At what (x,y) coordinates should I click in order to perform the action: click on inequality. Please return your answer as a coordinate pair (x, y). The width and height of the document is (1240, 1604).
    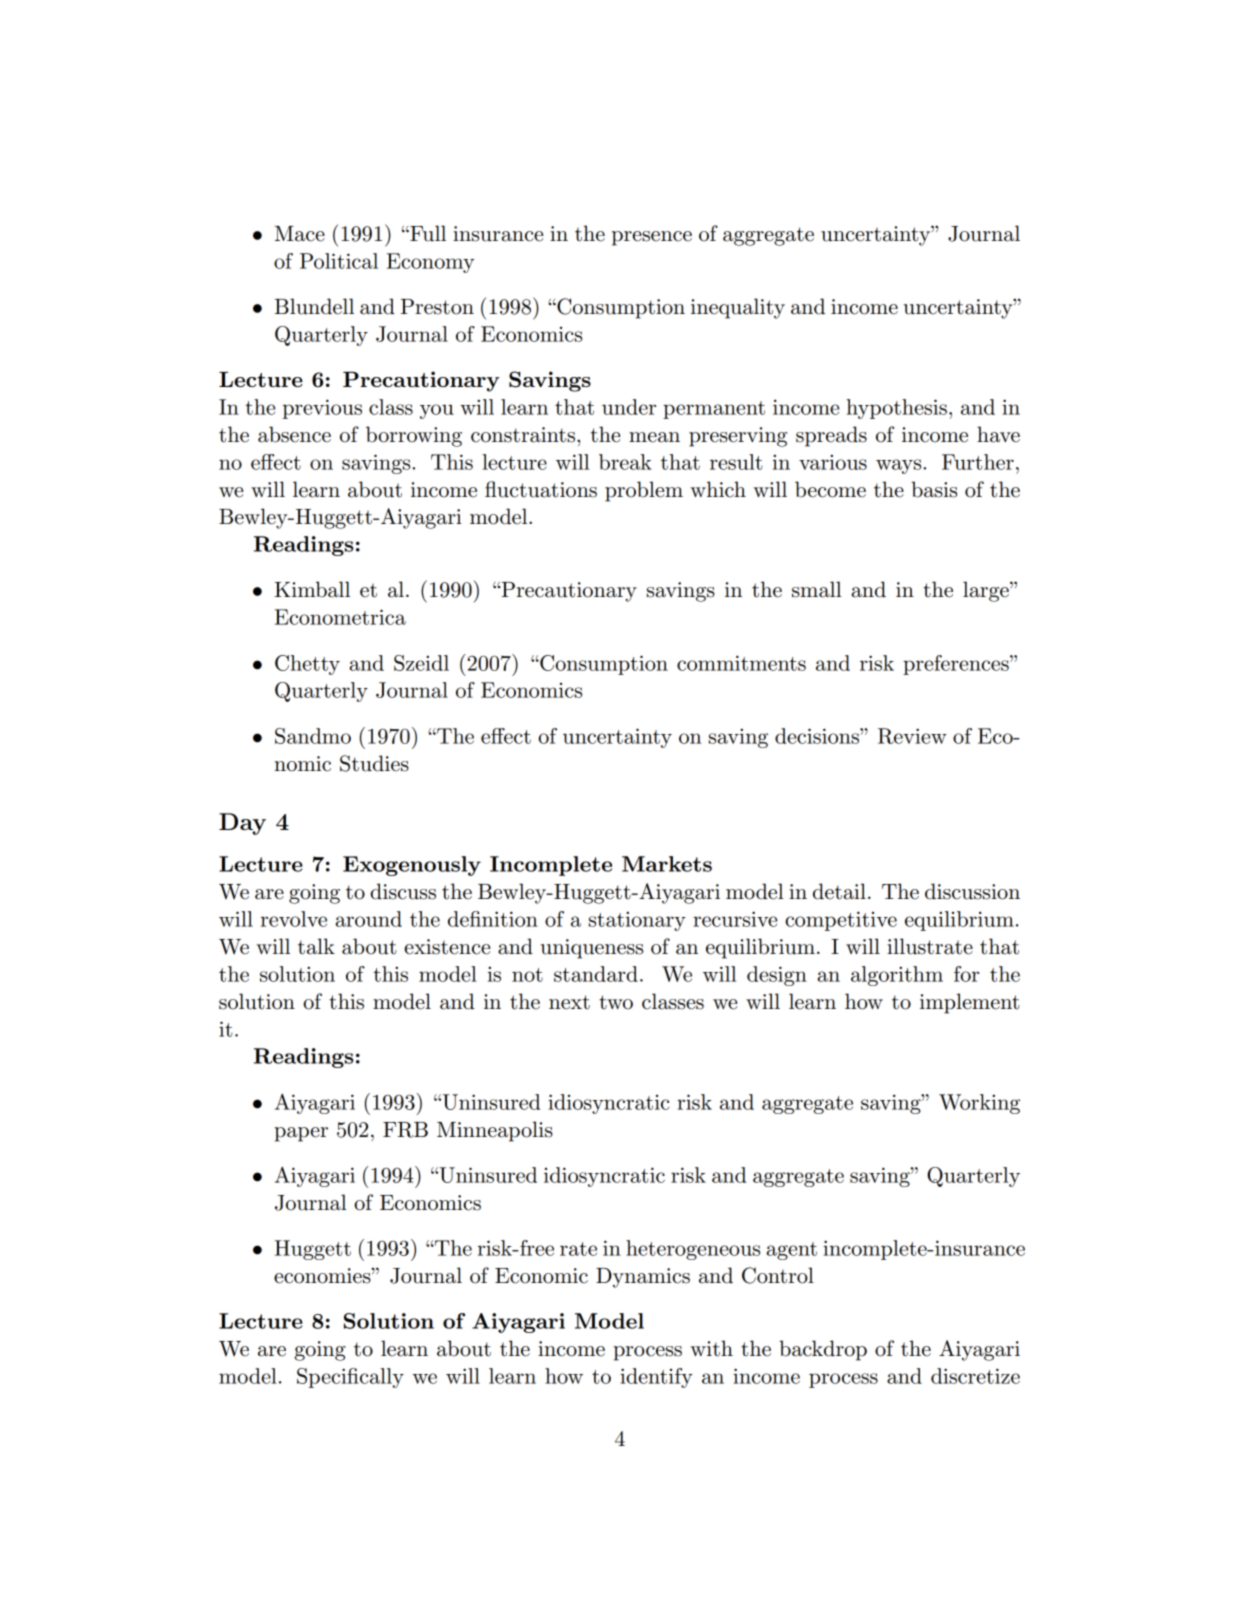
    Looking at the image, I should click on (738, 308).
